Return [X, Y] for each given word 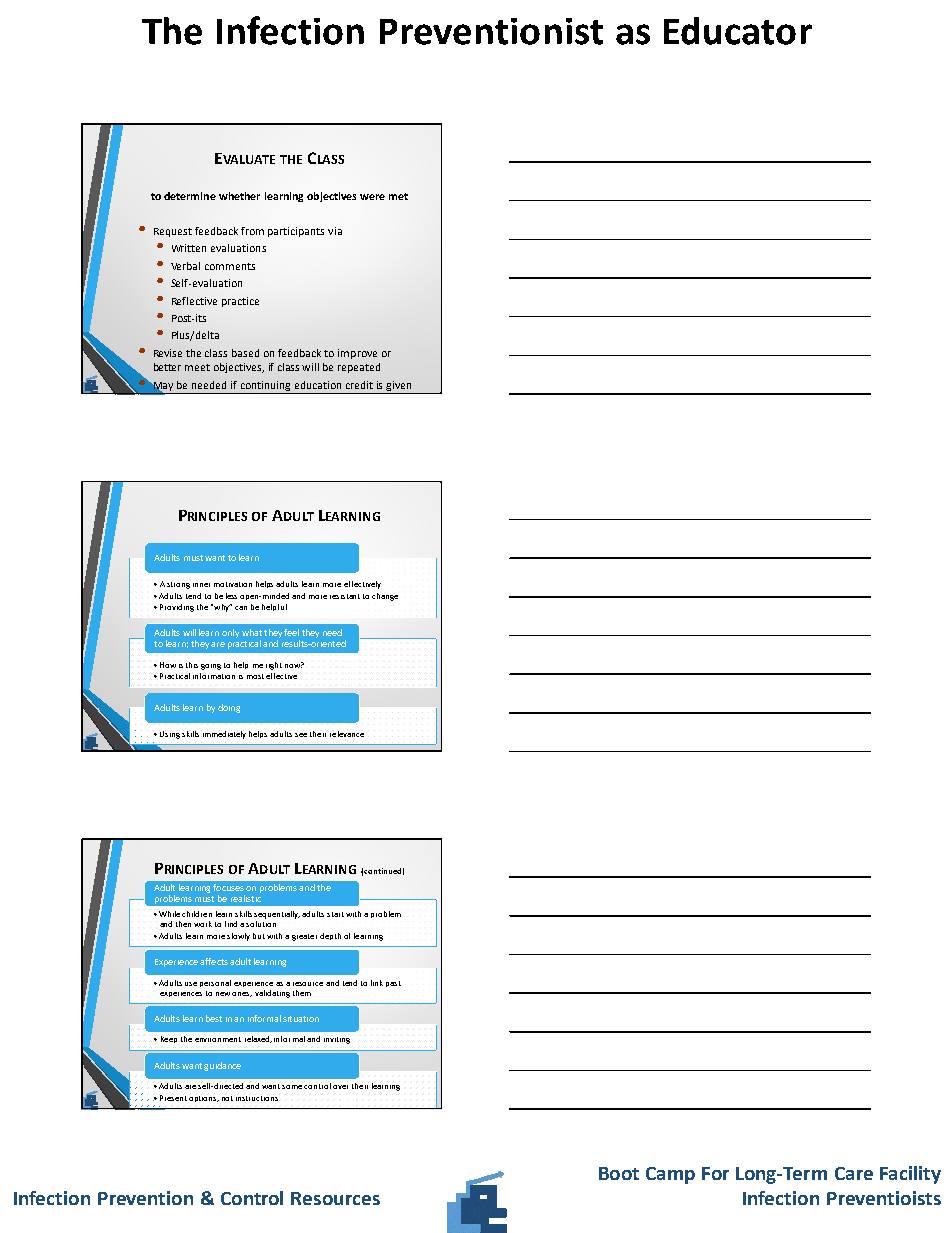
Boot [619, 1173]
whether [239, 196]
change [385, 597]
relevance [347, 734]
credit [359, 385]
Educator [738, 31]
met [398, 196]
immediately [224, 735]
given [398, 386]
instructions [257, 1098]
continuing [265, 386]
